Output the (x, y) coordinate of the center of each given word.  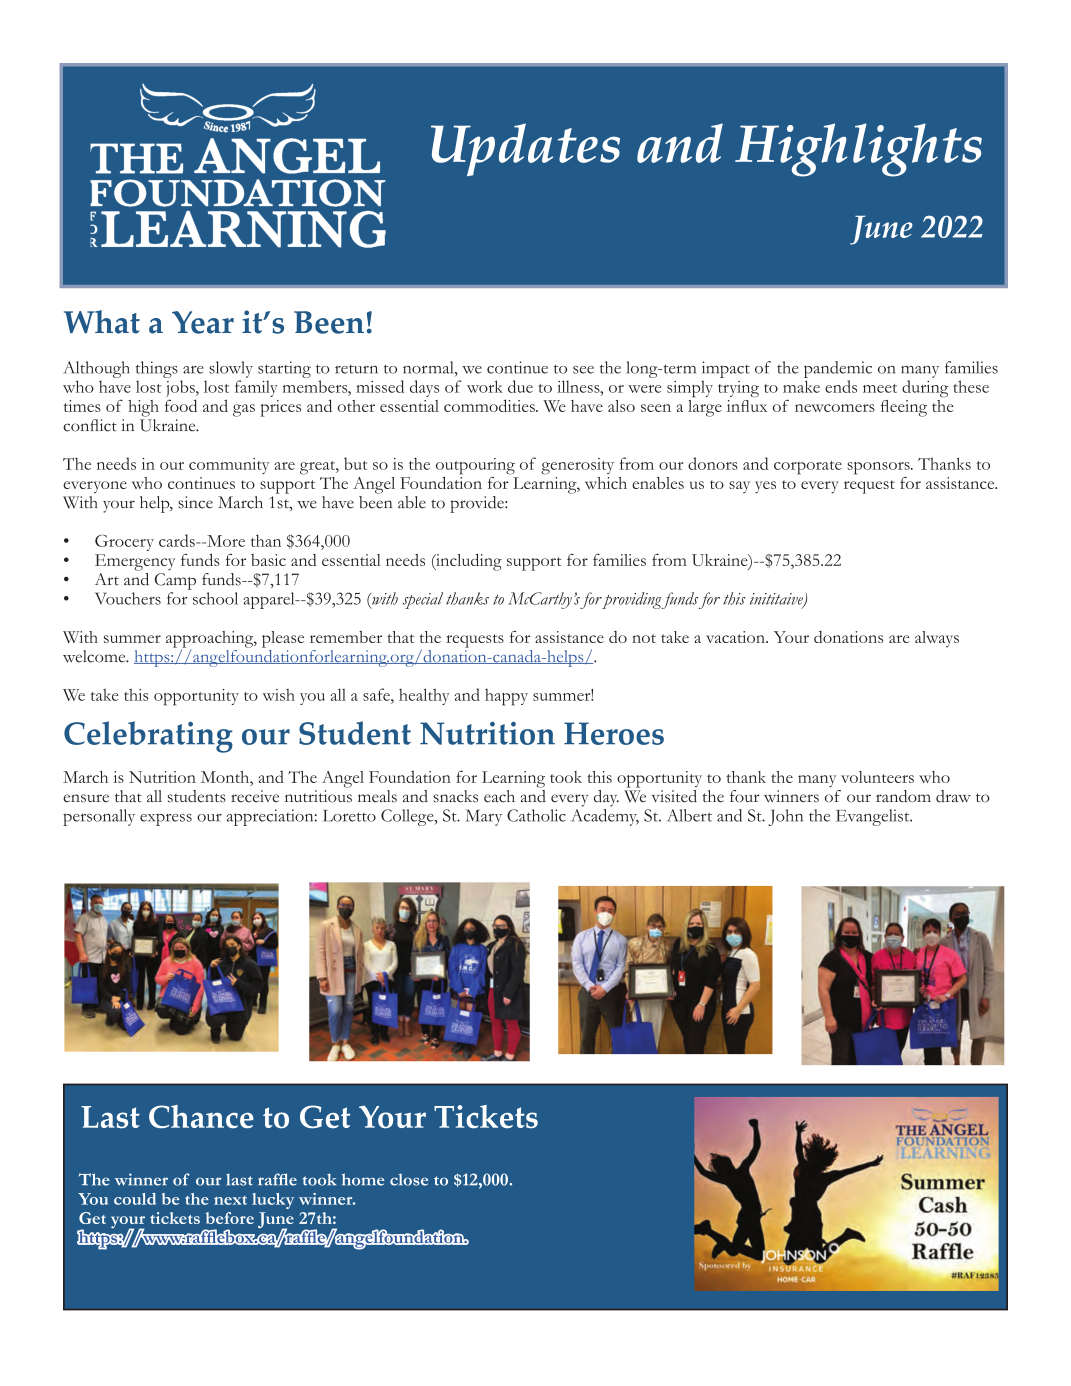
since (195, 502)
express (166, 819)
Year (203, 322)
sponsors (879, 468)
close (409, 1179)
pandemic (838, 369)
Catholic (536, 815)
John (785, 817)
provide (478, 504)
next (230, 1200)
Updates (525, 149)
